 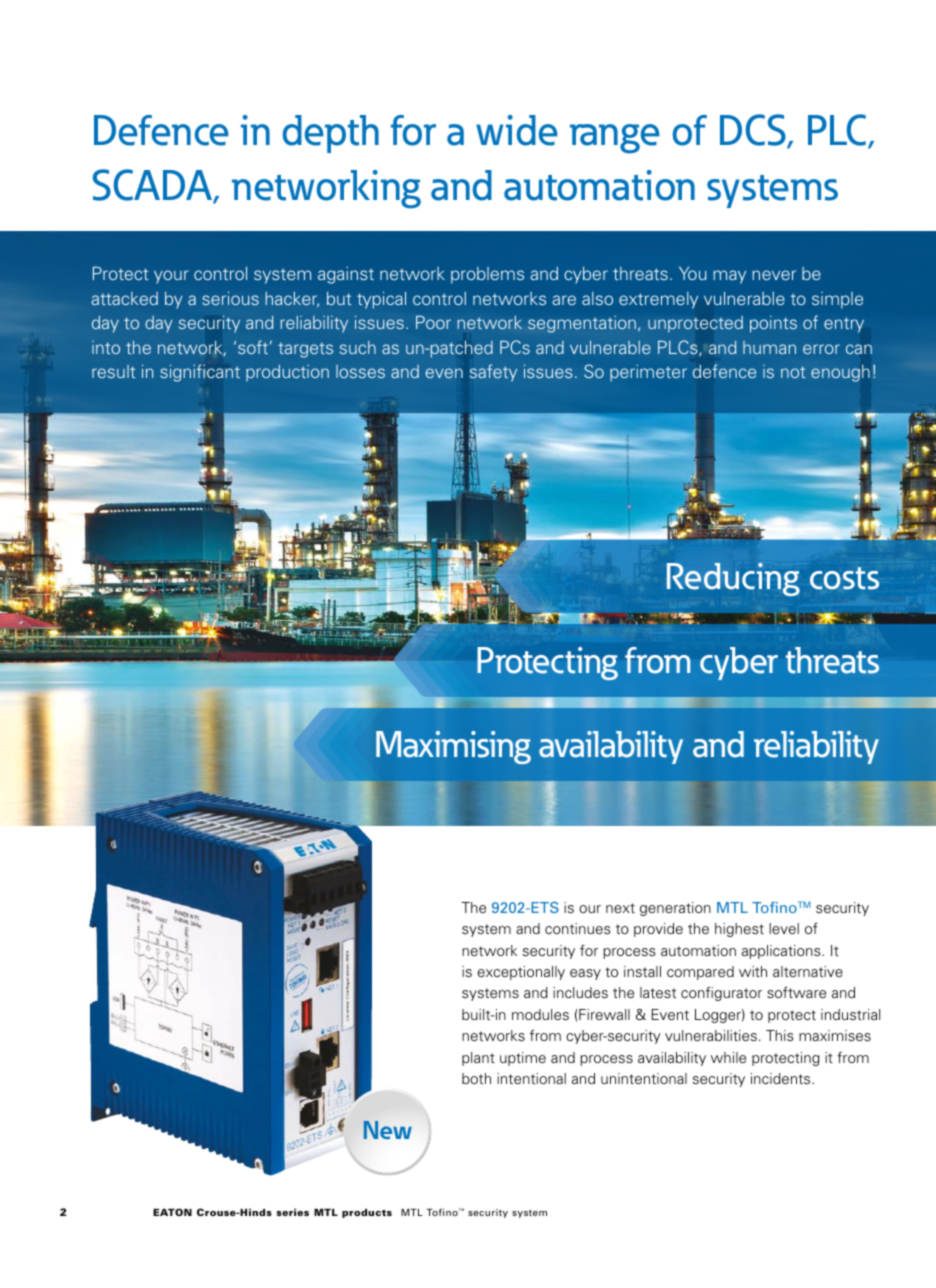 What do you see at coordinates (782, 1078) in the image?
I see `incidents` at bounding box center [782, 1078].
